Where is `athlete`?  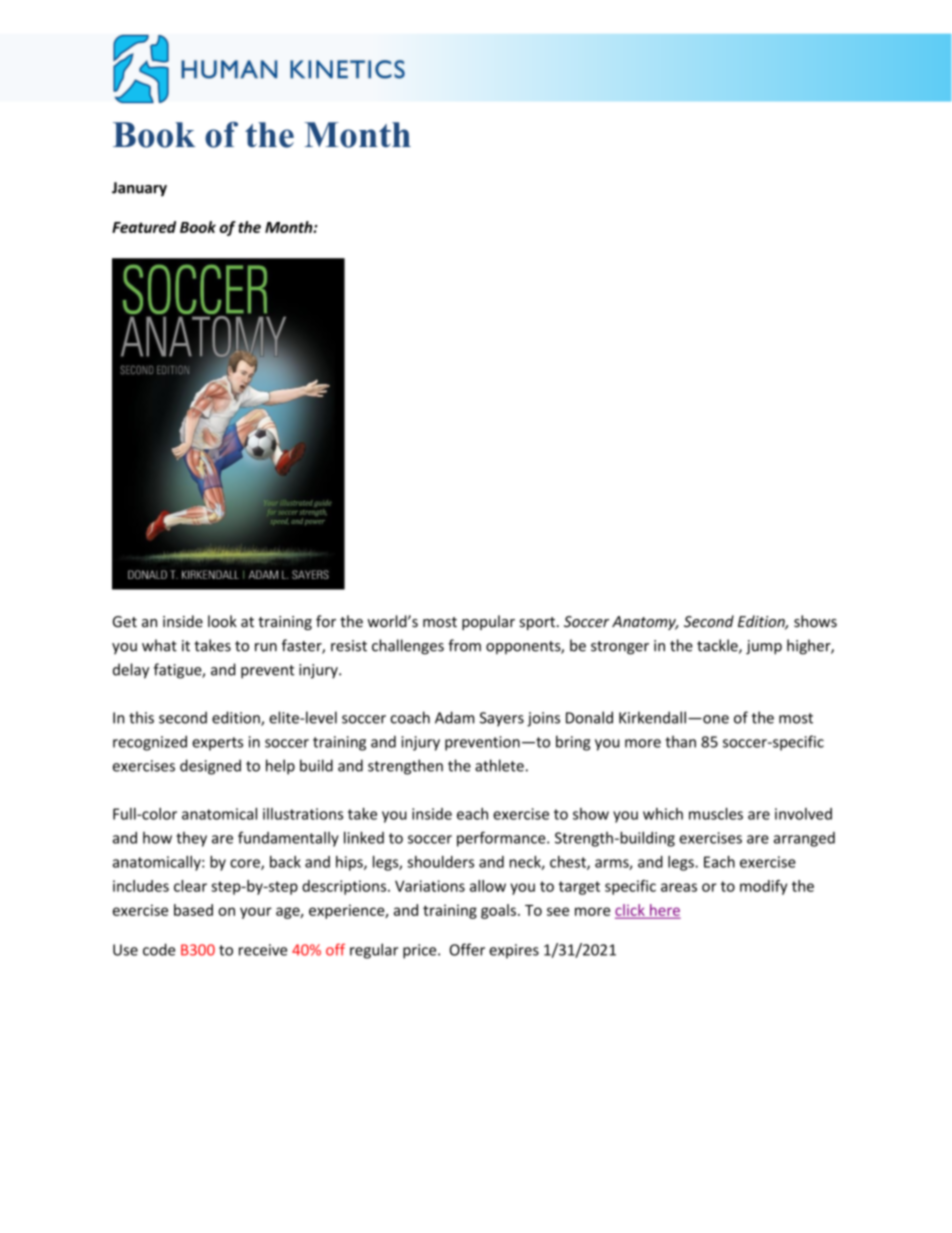 athlete is located at coordinates (499, 765).
